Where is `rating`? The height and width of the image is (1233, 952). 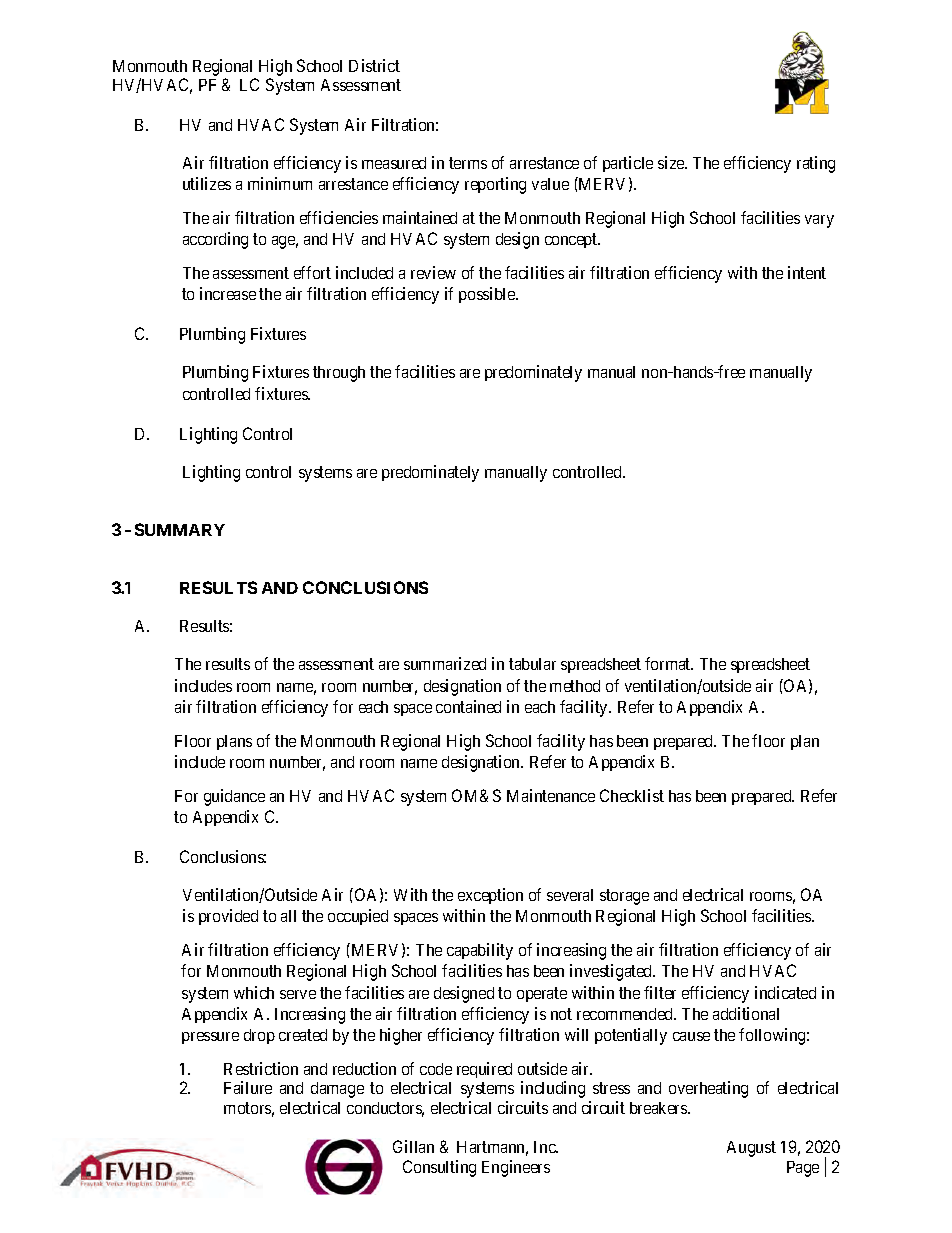
rating is located at coordinates (816, 164).
